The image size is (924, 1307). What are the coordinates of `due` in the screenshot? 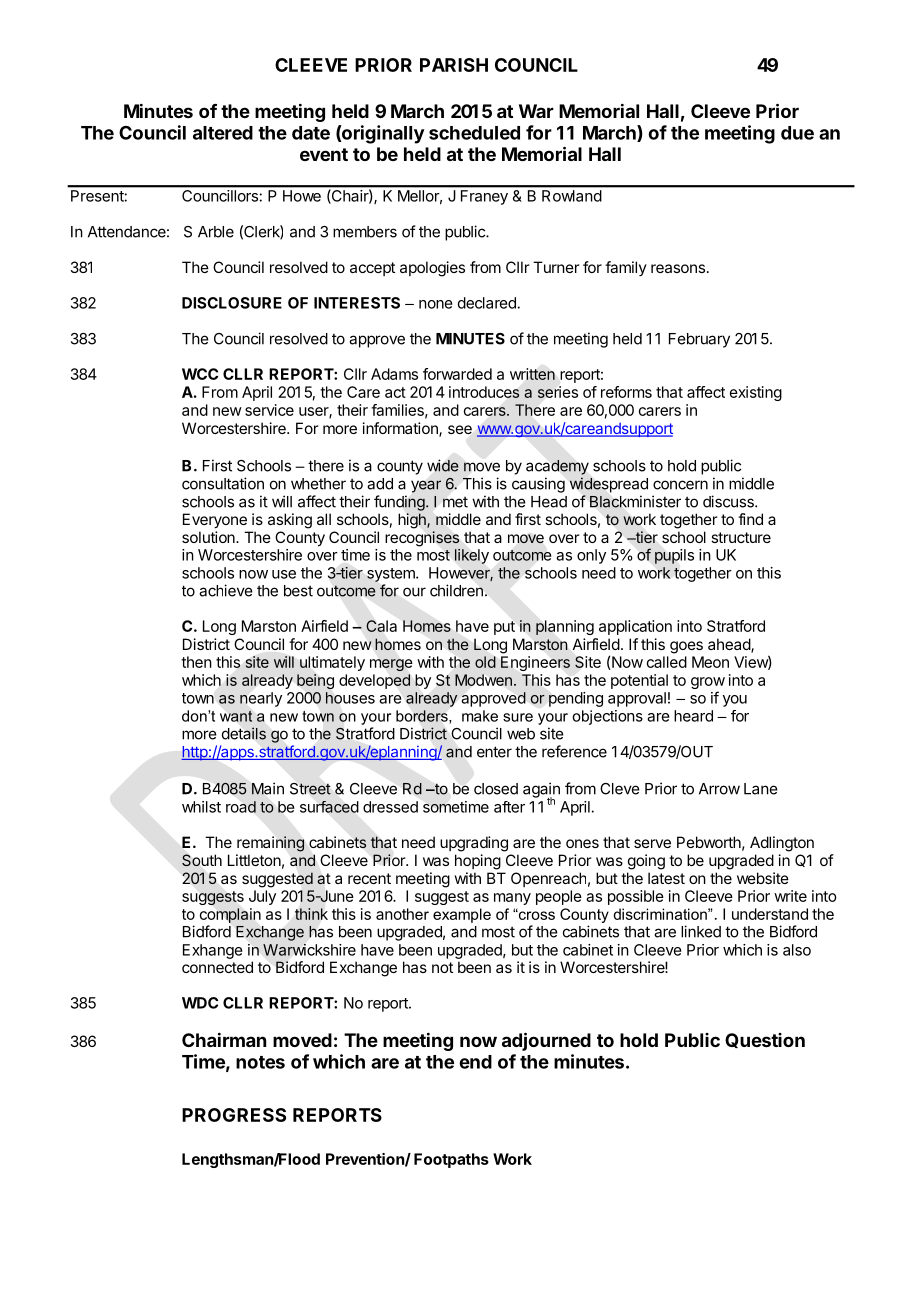 It's located at (797, 133).
